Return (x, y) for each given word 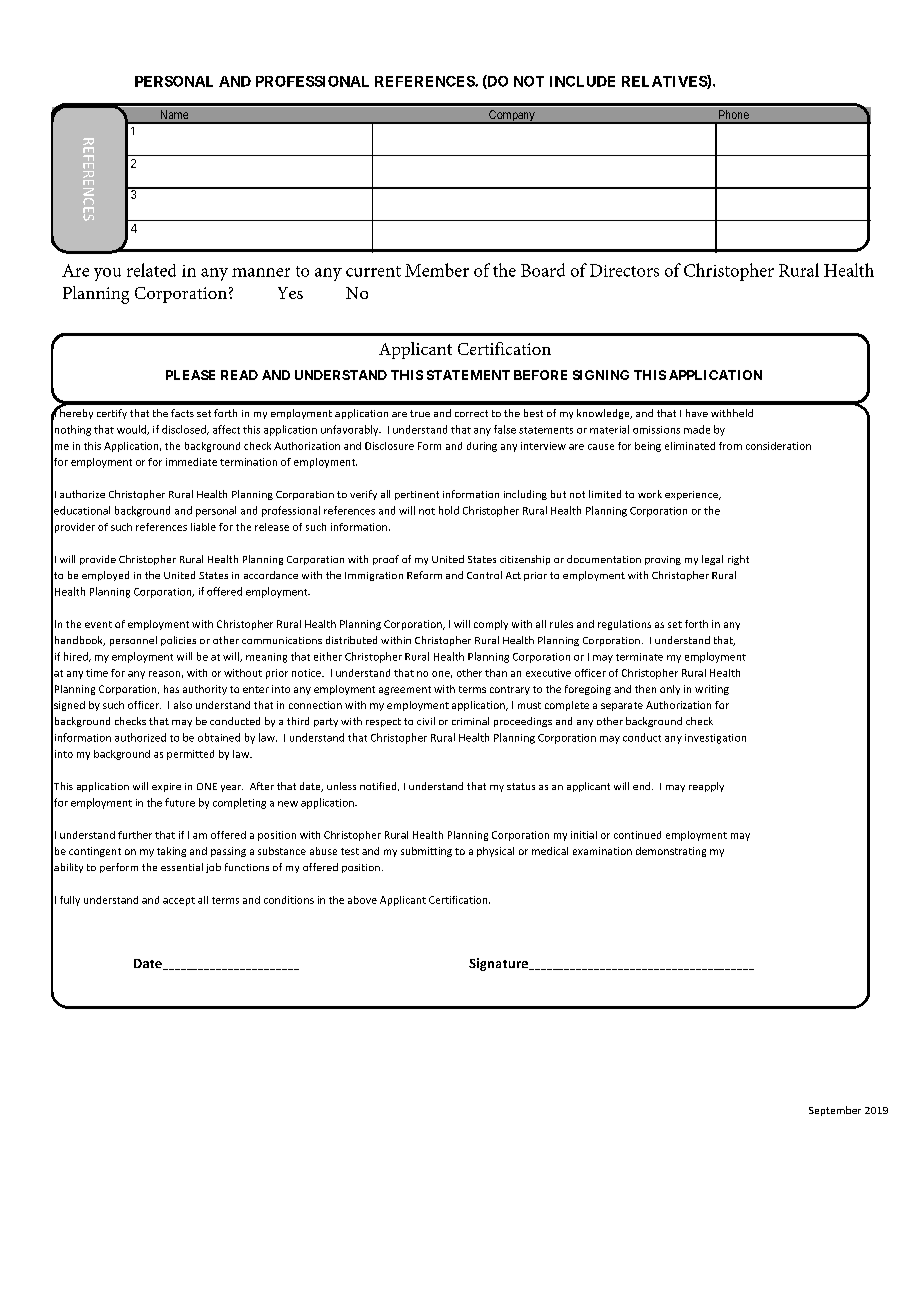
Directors (624, 270)
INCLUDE (582, 81)
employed (105, 576)
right (738, 560)
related (151, 270)
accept (179, 901)
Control (484, 575)
